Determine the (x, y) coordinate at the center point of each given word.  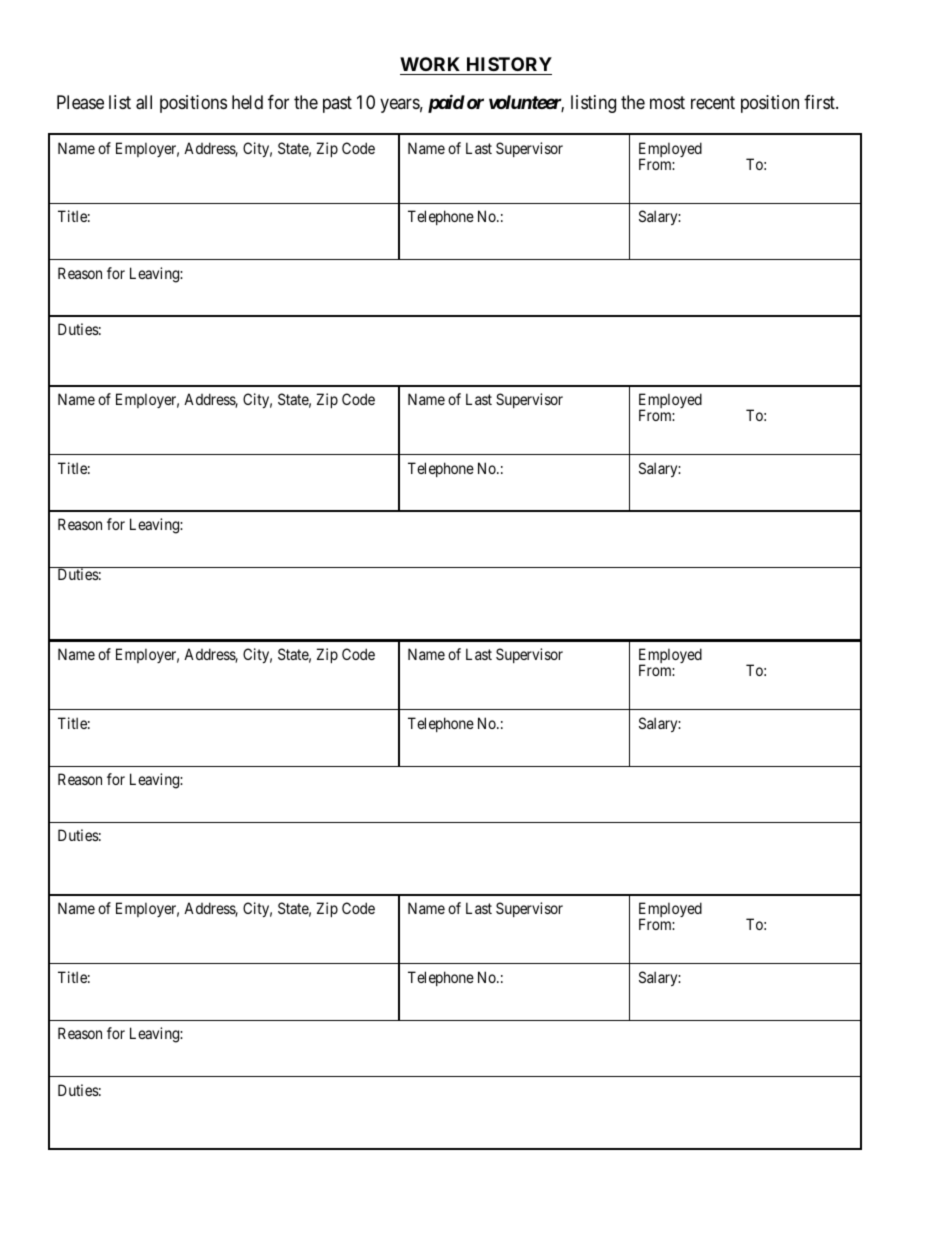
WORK (430, 64)
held (247, 102)
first (820, 102)
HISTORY (509, 64)
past (337, 104)
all (144, 102)
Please (80, 102)
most (667, 102)
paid (446, 103)
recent (713, 102)
